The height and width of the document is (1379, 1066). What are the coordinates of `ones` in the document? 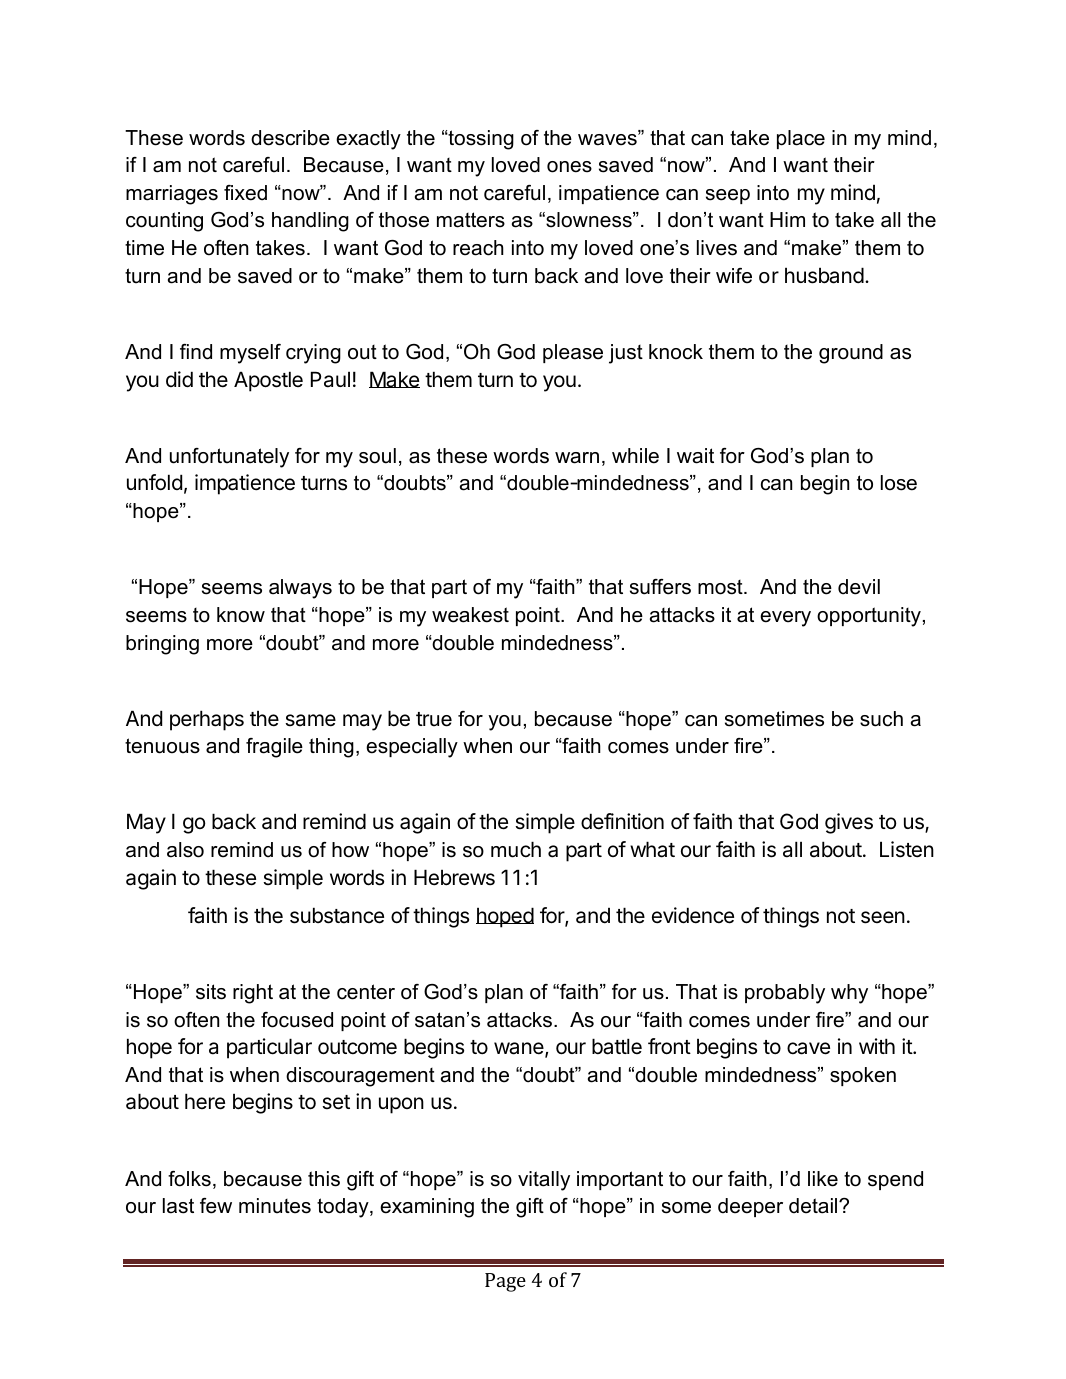 It's located at (569, 167).
